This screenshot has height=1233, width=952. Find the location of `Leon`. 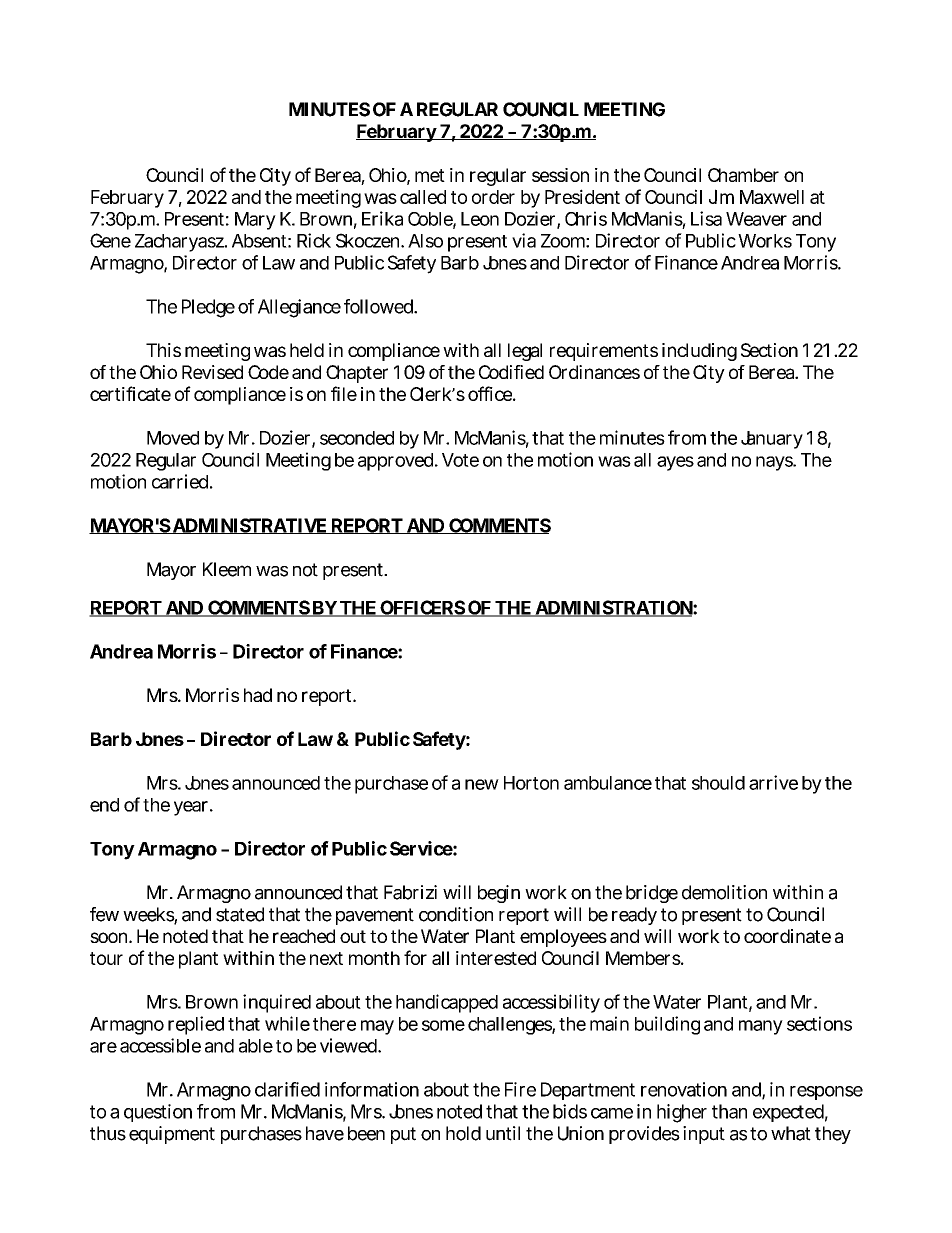

Leon is located at coordinates (480, 219).
